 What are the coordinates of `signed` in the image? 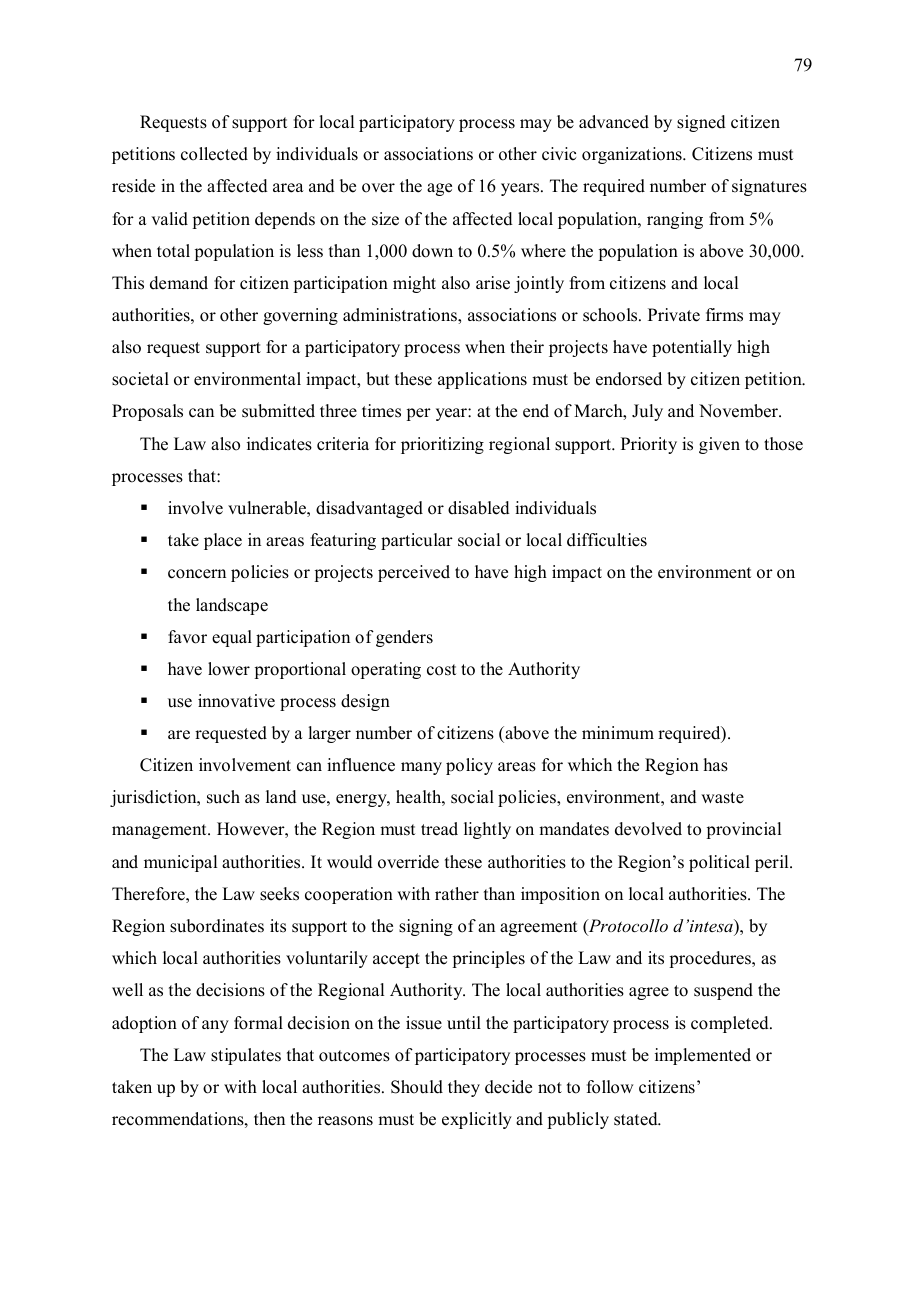 It's located at (701, 123).
